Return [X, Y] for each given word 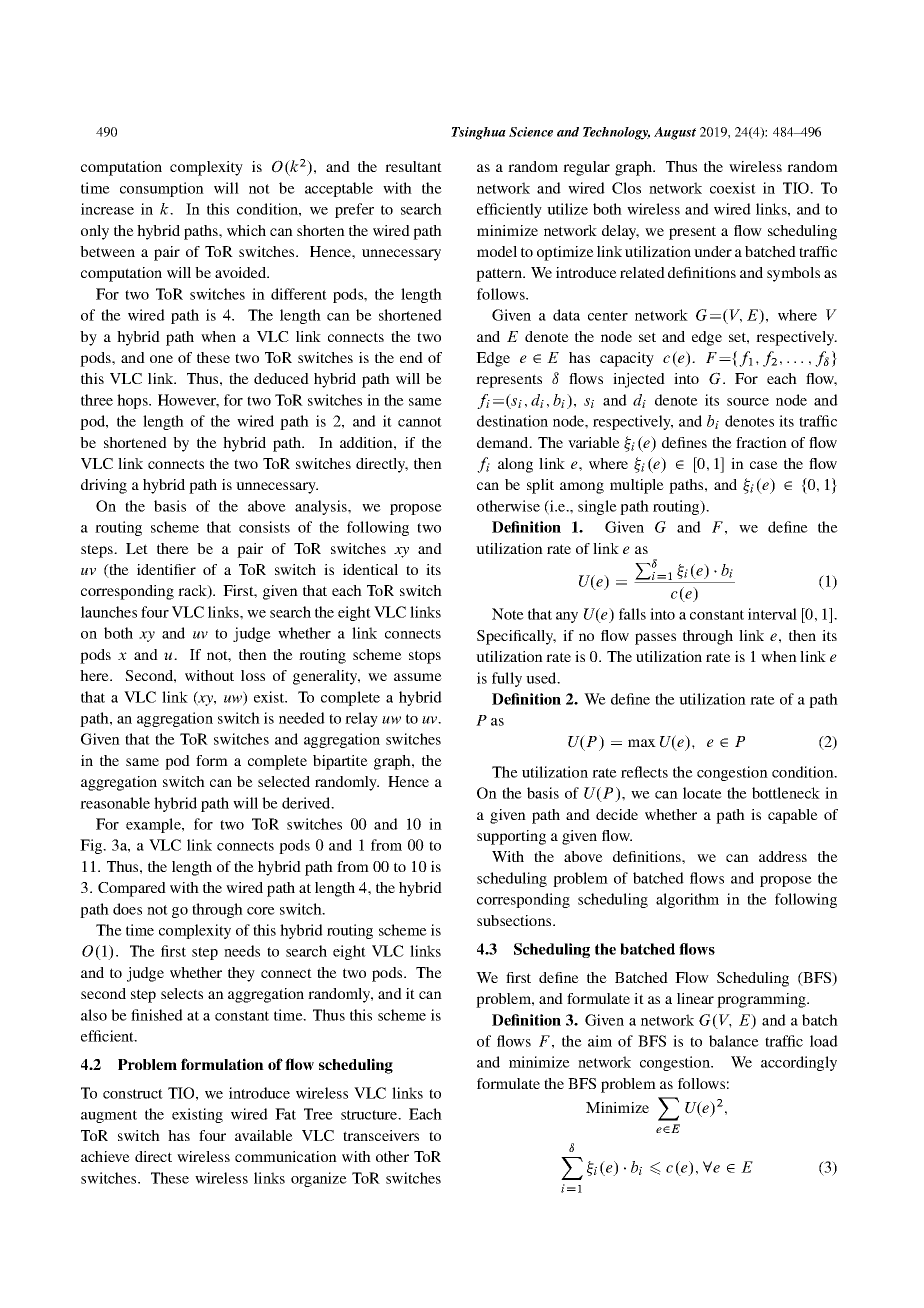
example [154, 825]
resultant [413, 166]
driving [104, 486]
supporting [511, 837]
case [764, 465]
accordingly [799, 1063]
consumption [162, 189]
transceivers [381, 1135]
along [515, 465]
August [675, 133]
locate [702, 793]
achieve [105, 1156]
